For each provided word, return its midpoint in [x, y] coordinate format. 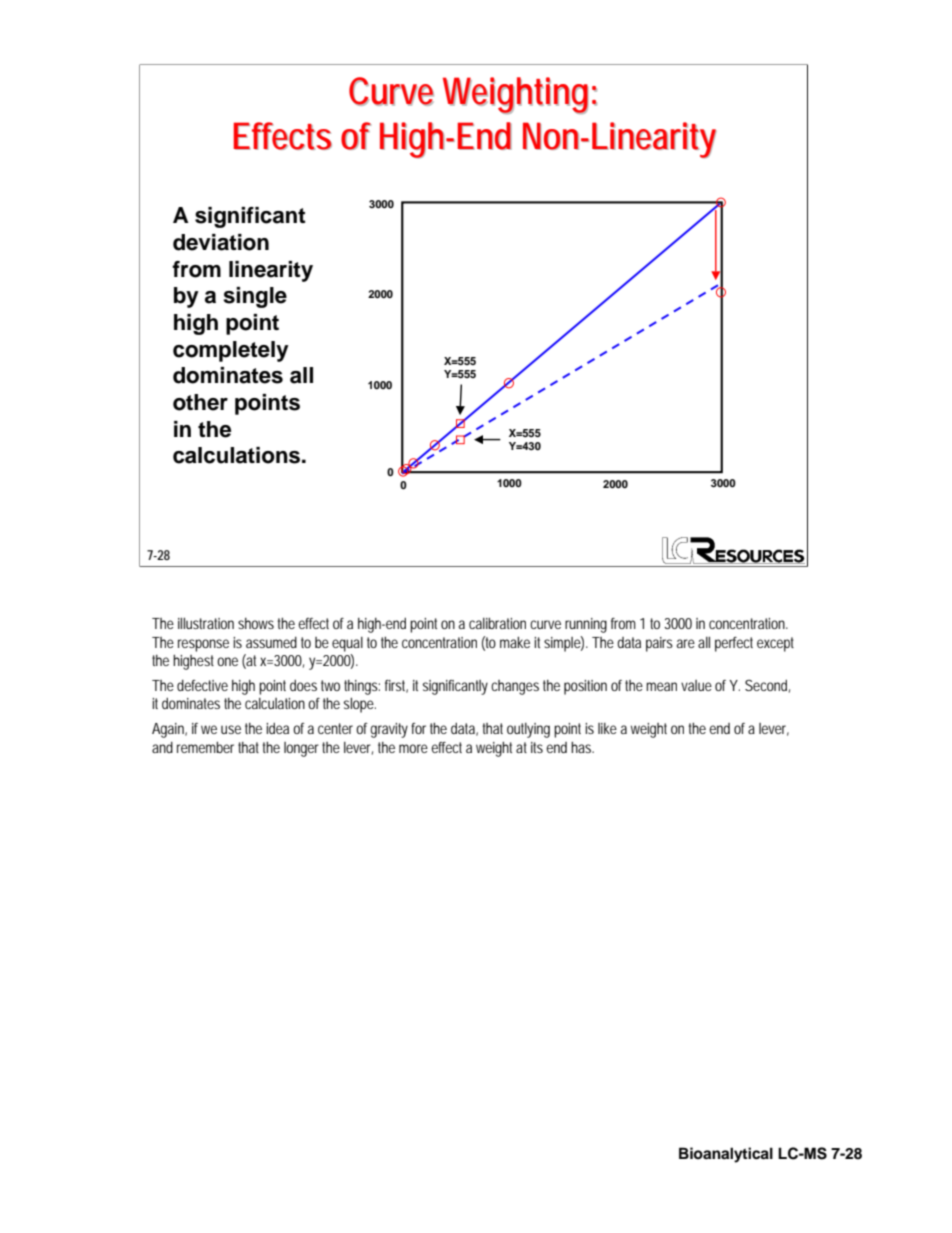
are [686, 643]
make [515, 642]
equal [347, 644]
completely [231, 351]
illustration [206, 623]
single [255, 297]
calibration [497, 623]
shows [256, 623]
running [586, 625]
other [200, 402]
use [231, 729]
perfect [734, 644]
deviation [221, 242]
